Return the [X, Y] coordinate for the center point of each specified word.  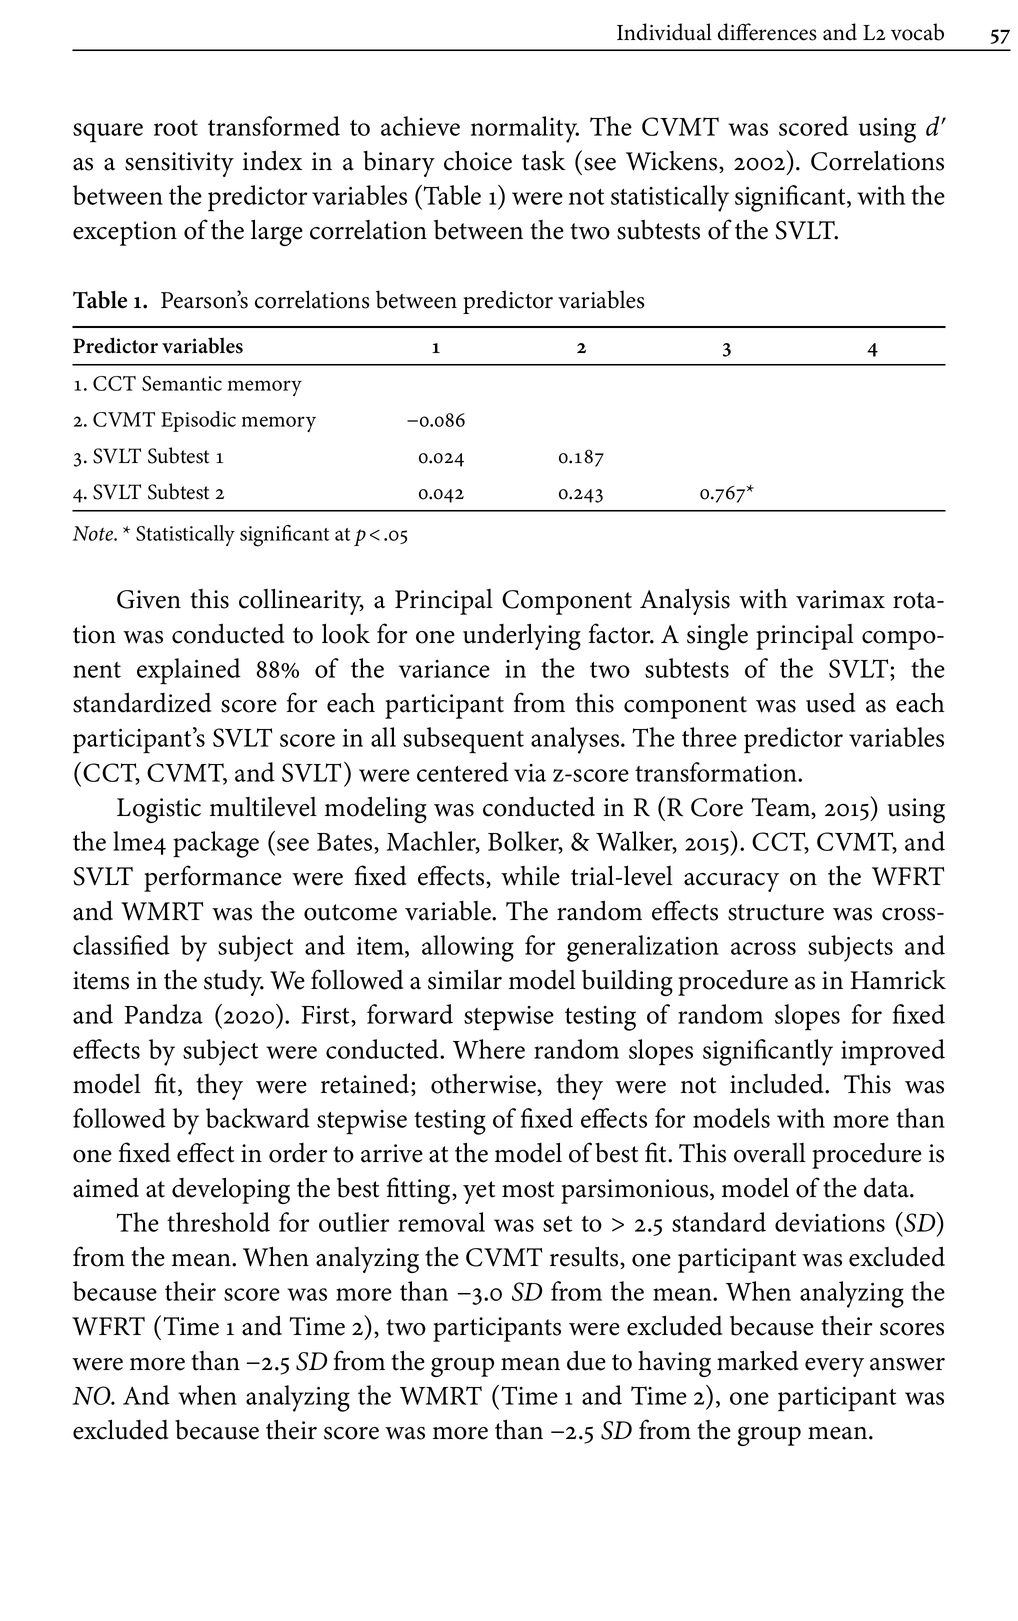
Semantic [182, 383]
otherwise [484, 1085]
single [717, 637]
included [778, 1084]
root [176, 128]
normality [525, 129]
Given [149, 599]
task [544, 160]
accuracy [731, 882]
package [216, 844]
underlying [522, 636]
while [530, 876]
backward [258, 1118]
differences [767, 32]
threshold [218, 1222]
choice [478, 160]
